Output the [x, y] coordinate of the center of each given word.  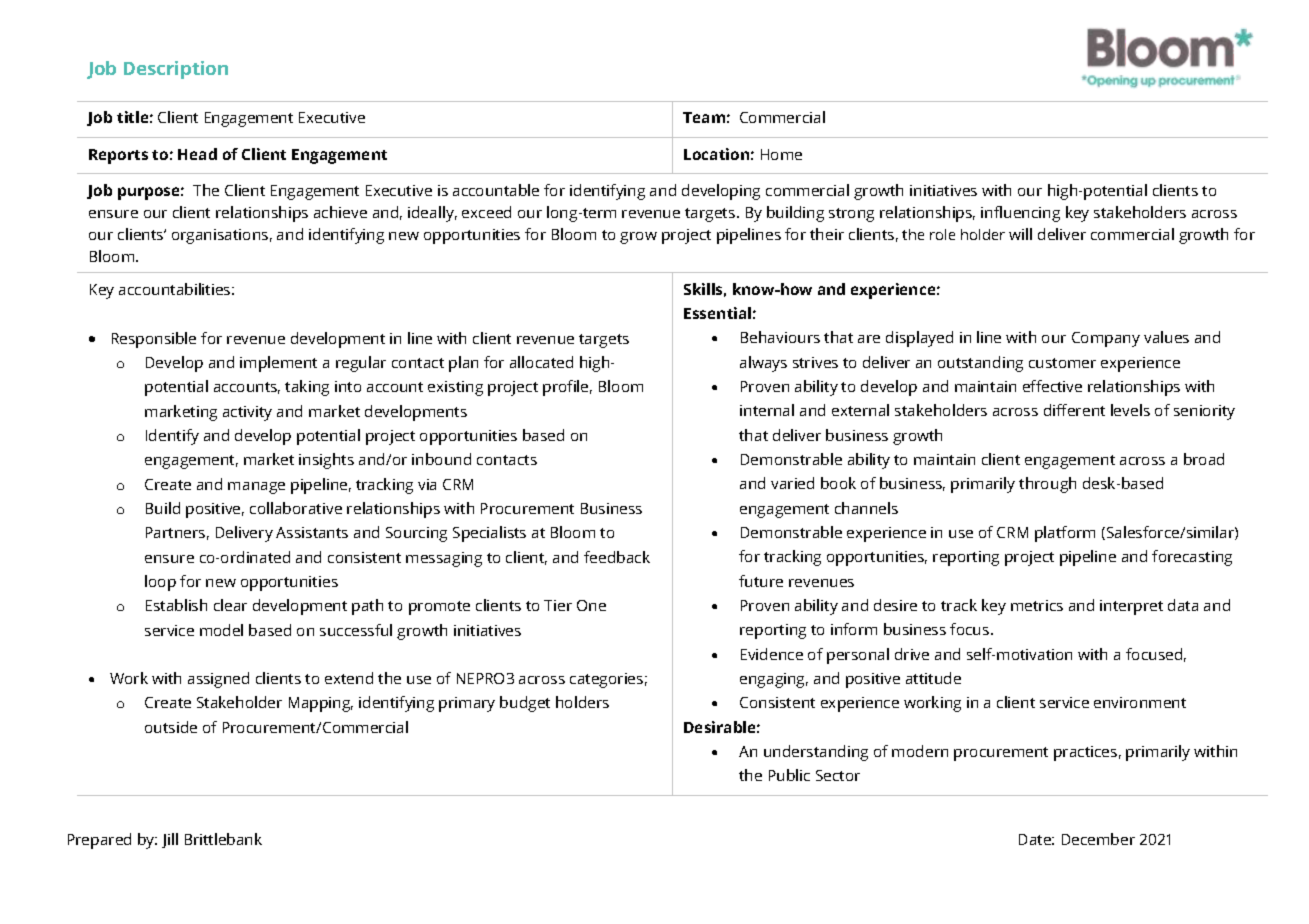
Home [781, 154]
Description [176, 70]
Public [789, 775]
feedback [617, 557]
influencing [1020, 214]
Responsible [154, 340]
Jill [170, 840]
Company [1106, 339]
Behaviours [780, 337]
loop [160, 583]
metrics [1037, 605]
